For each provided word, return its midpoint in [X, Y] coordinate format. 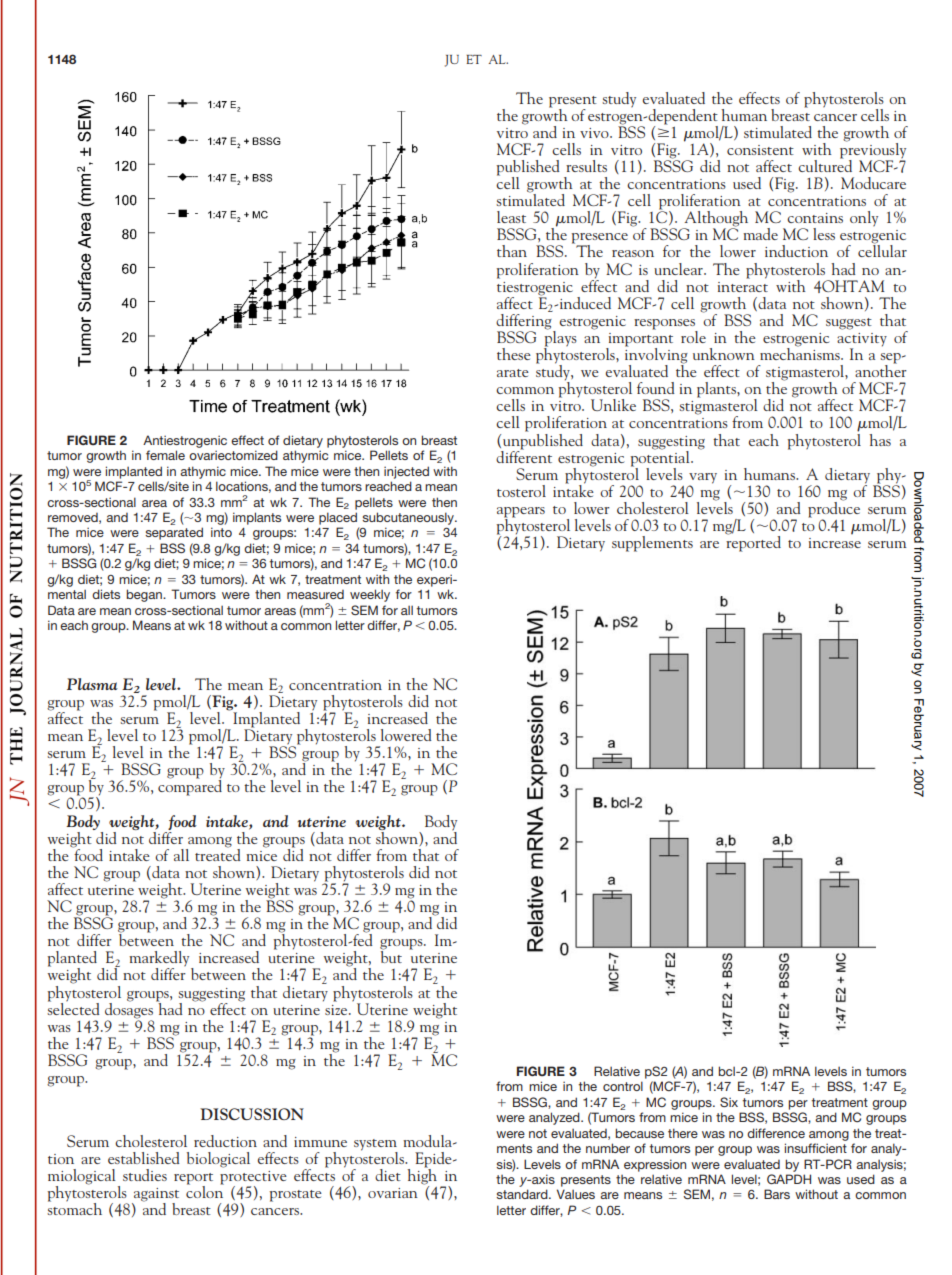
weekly [370, 595]
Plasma [92, 684]
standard [523, 1194]
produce [834, 509]
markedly [160, 960]
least [511, 217]
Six [729, 1102]
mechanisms [801, 352]
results [586, 166]
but [391, 956]
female [165, 455]
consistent [760, 150]
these [514, 354]
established [144, 1158]
